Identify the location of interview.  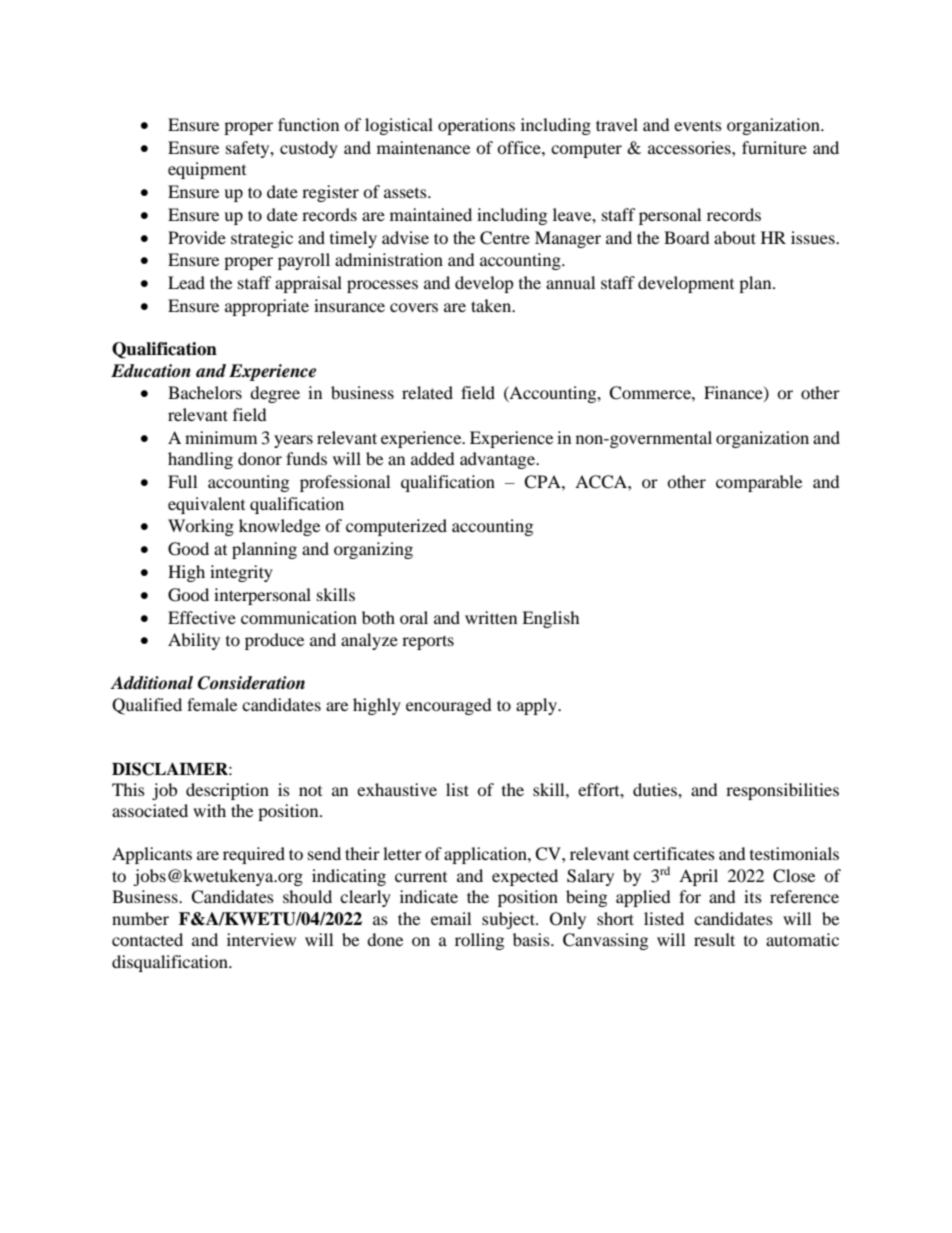
(261, 939).
